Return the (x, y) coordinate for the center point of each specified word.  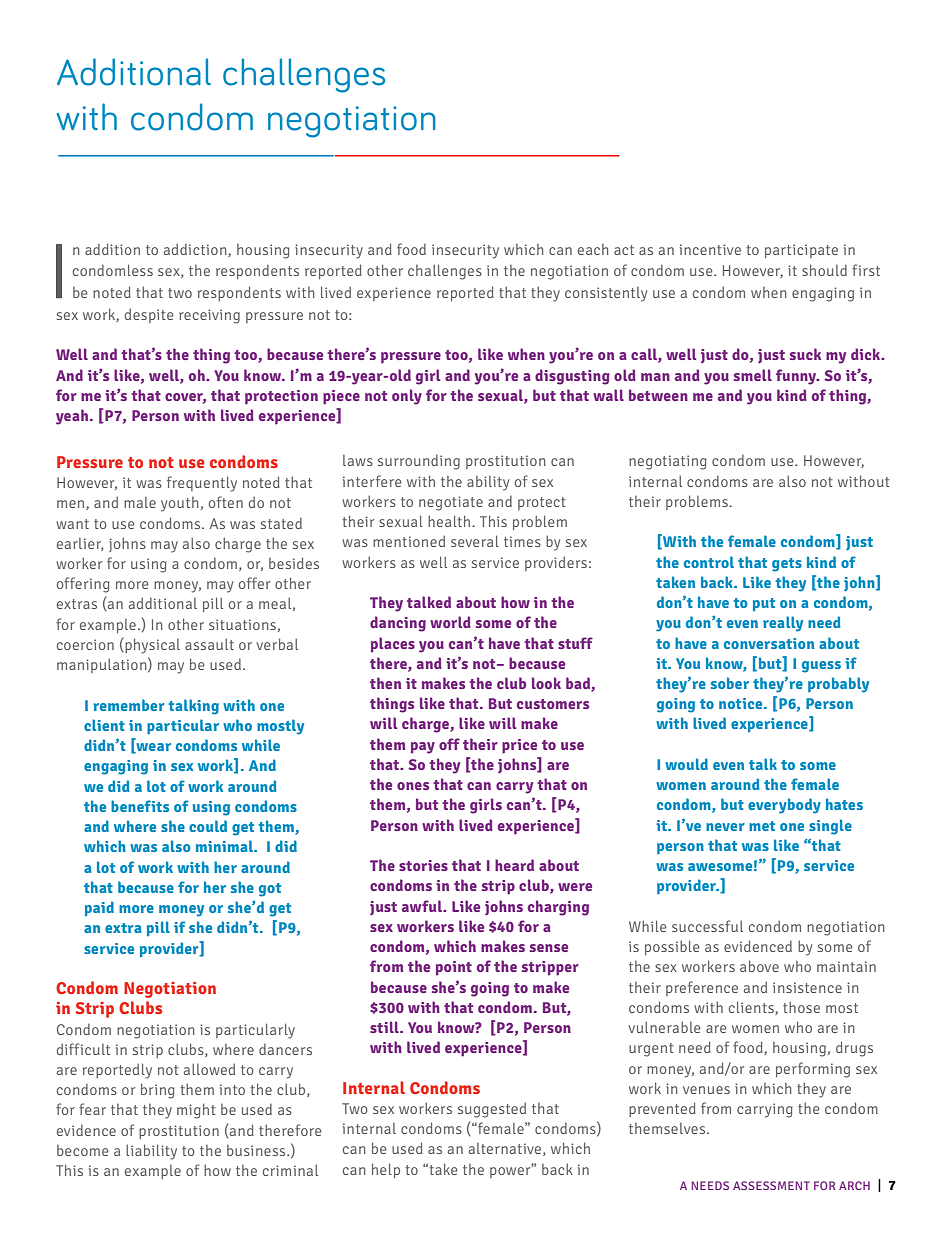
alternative (506, 1149)
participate (801, 251)
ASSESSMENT (771, 1185)
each (593, 249)
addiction (196, 250)
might (196, 1111)
